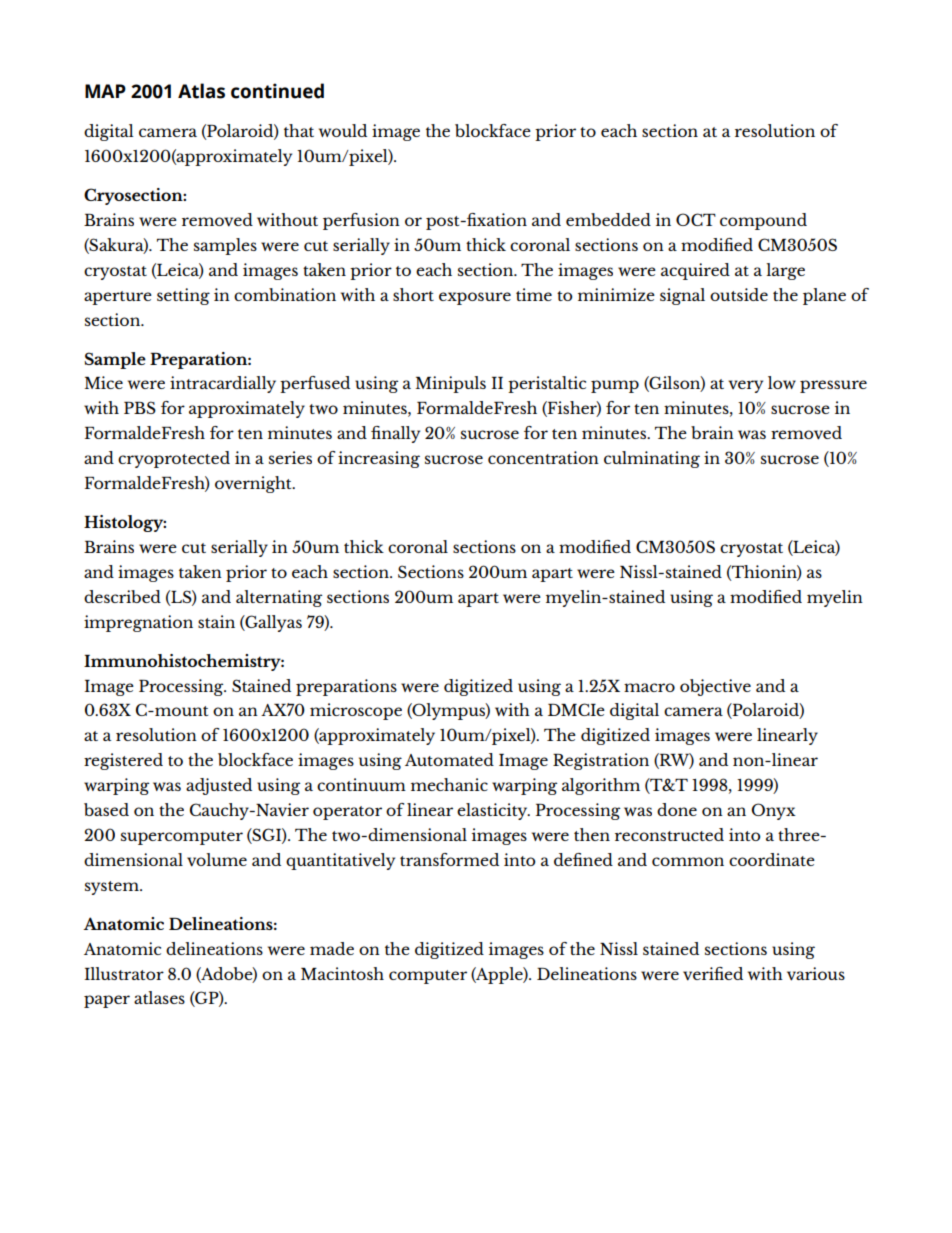  I want to click on objective, so click(715, 687).
